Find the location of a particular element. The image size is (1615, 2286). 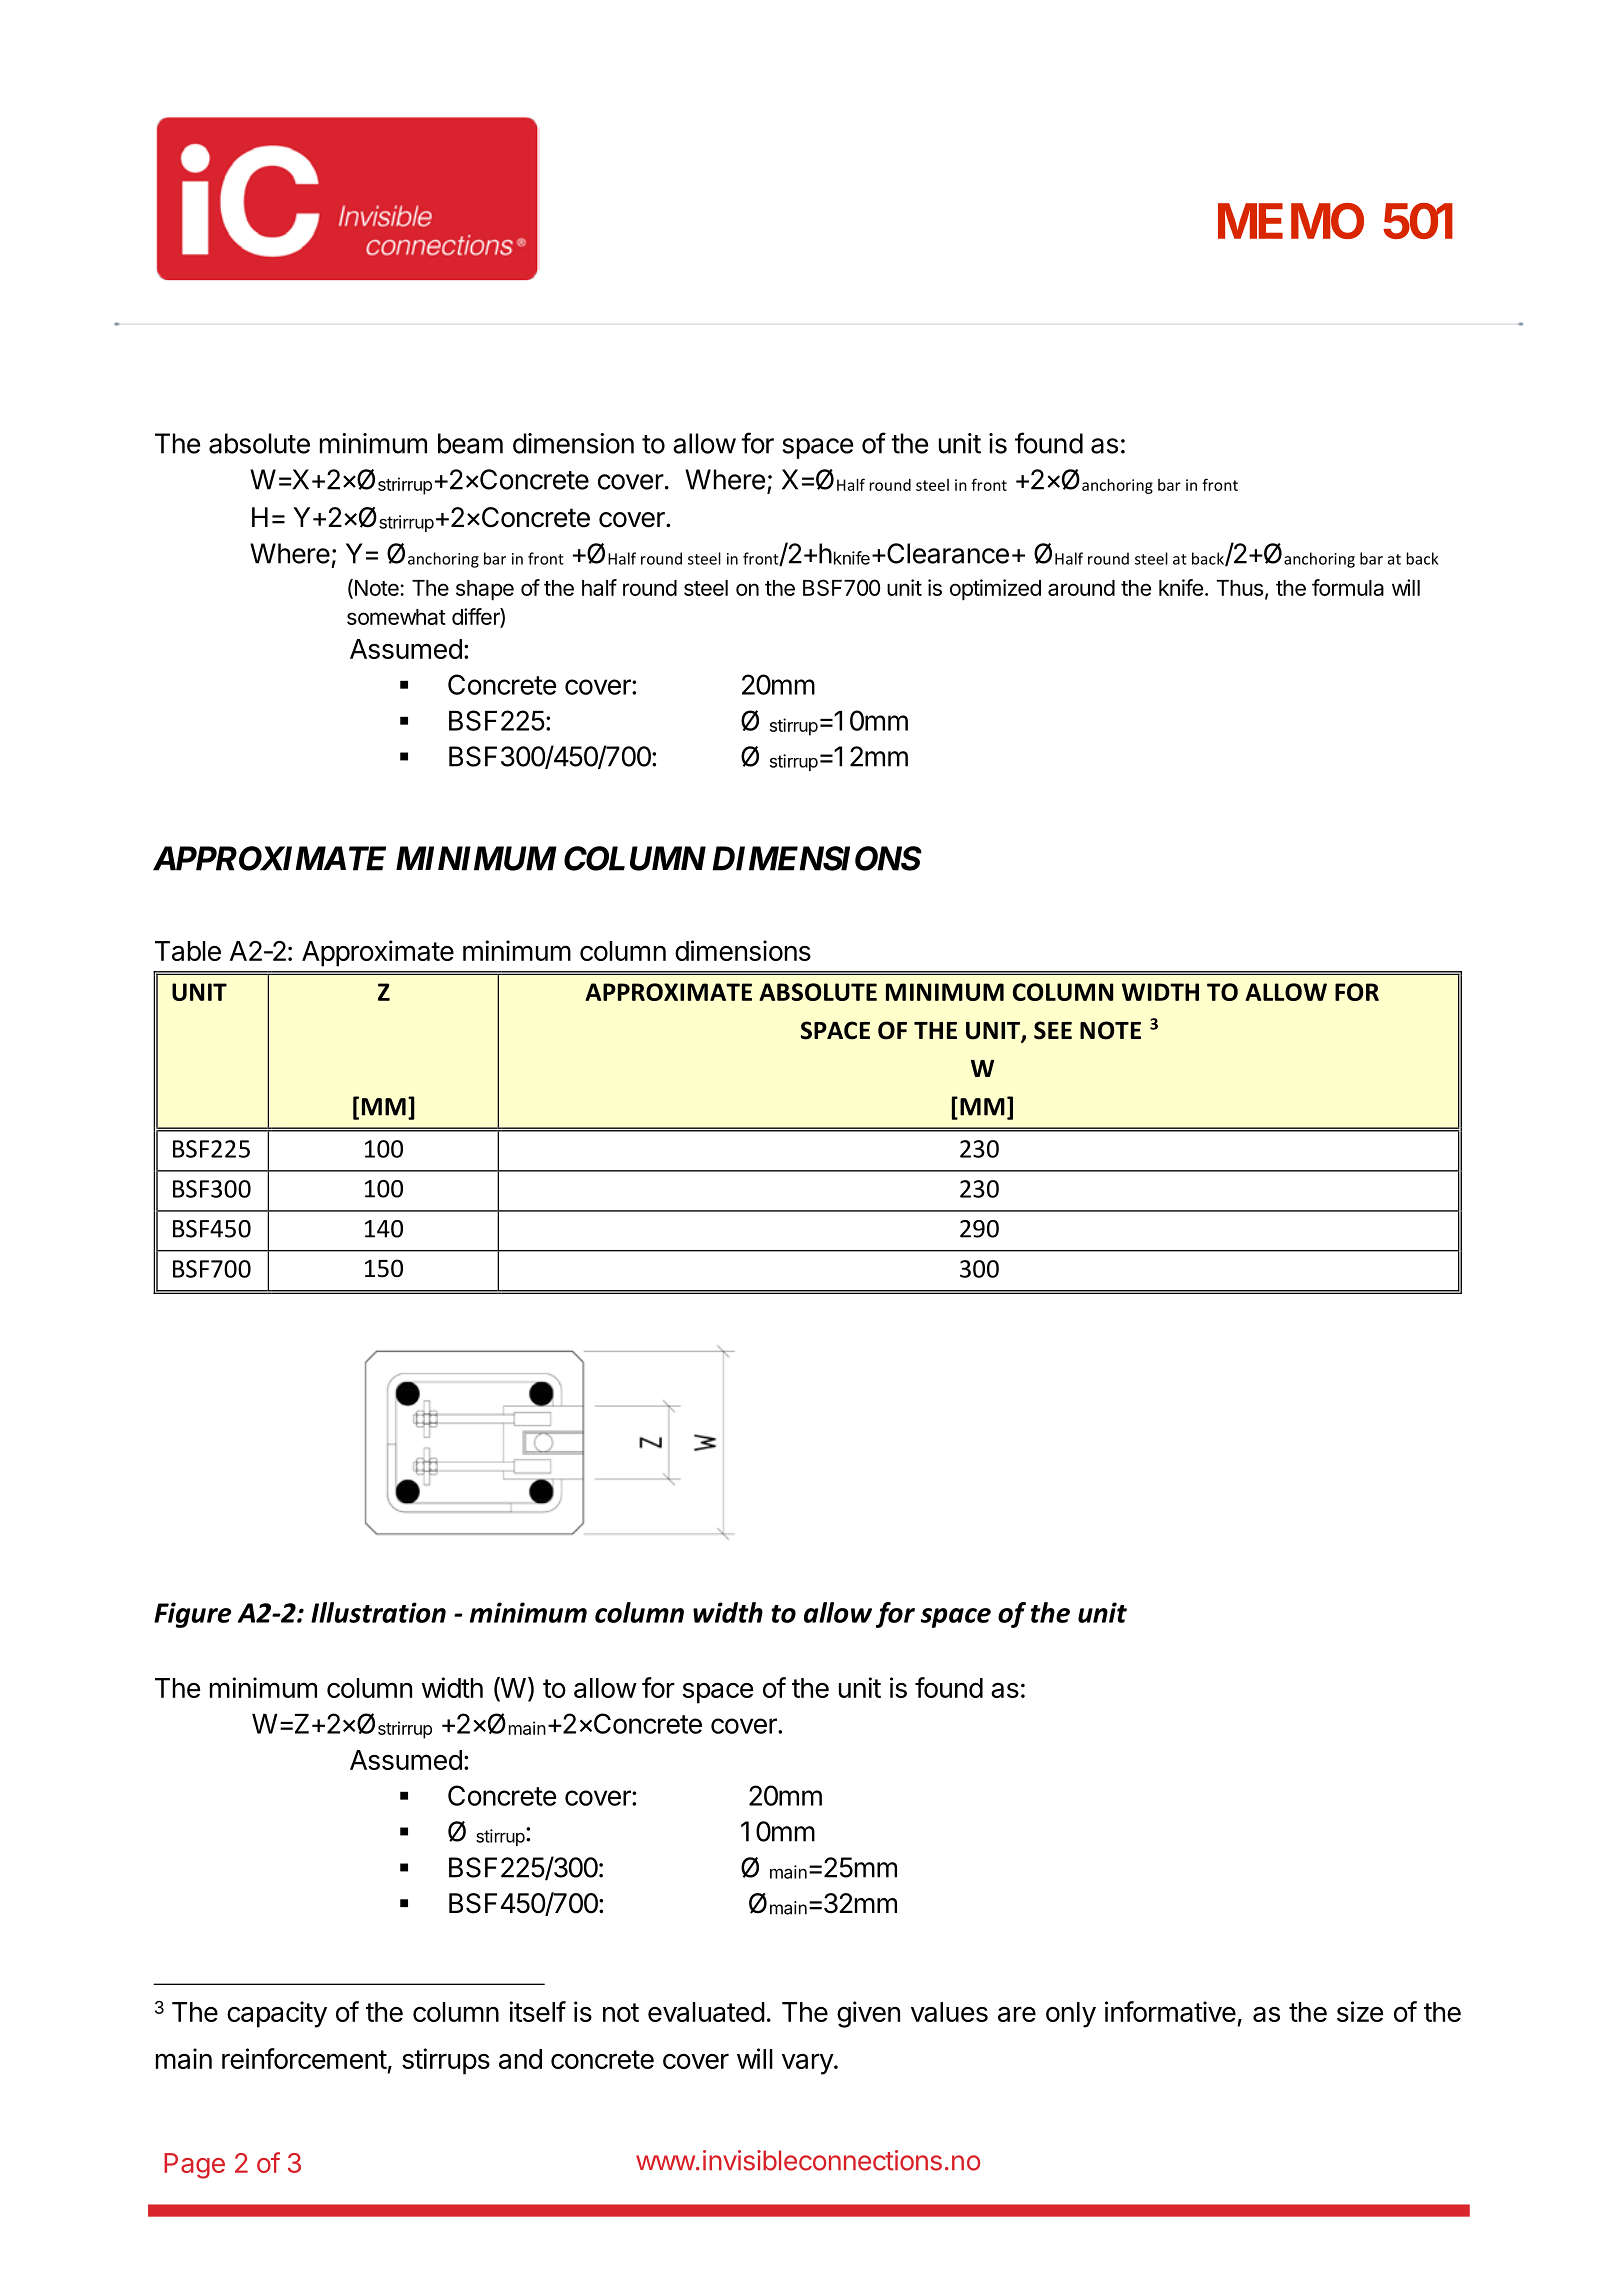

formula is located at coordinates (1348, 587).
